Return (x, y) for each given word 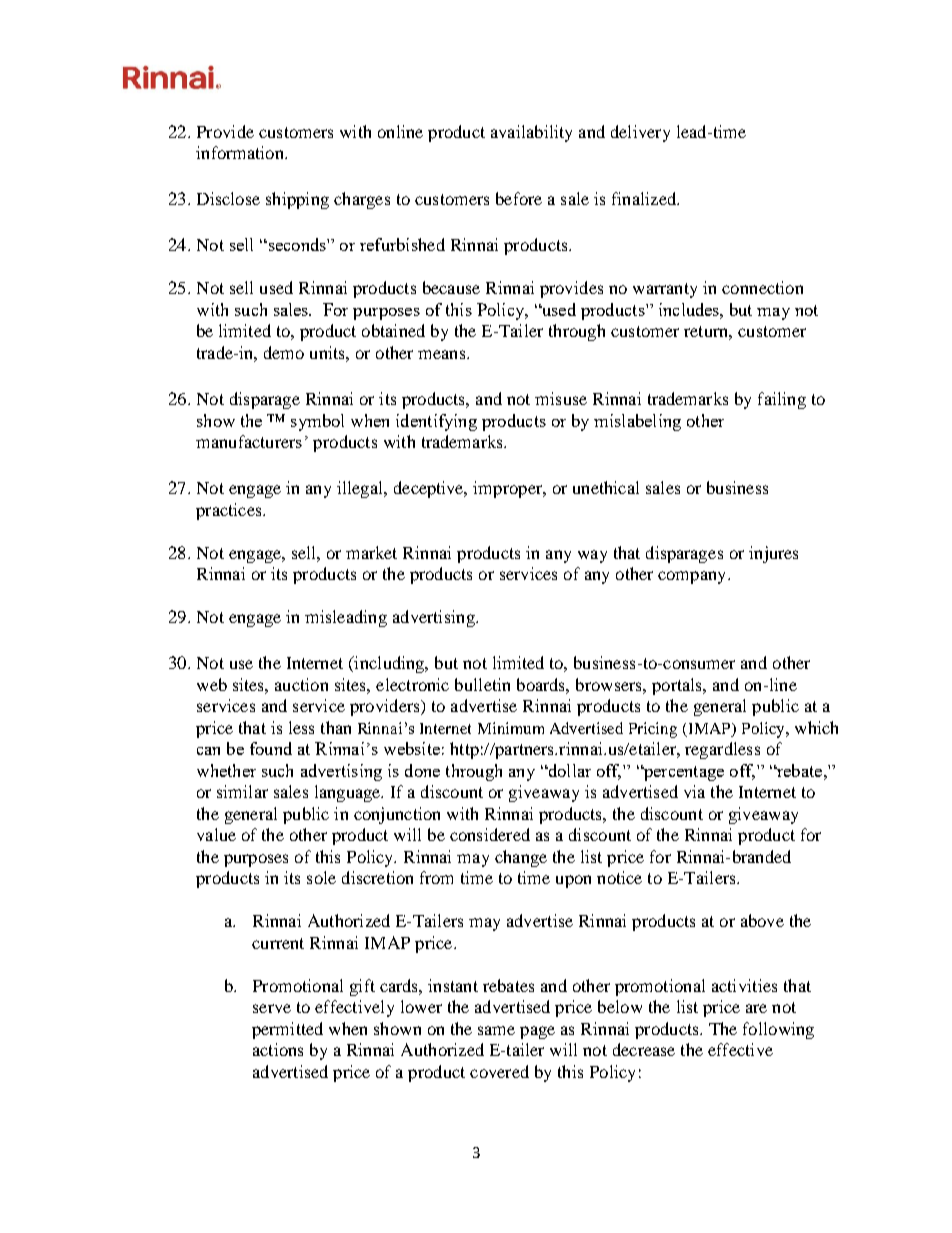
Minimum (511, 728)
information (241, 152)
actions (278, 1049)
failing (782, 400)
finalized (645, 198)
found (271, 748)
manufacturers (249, 441)
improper (509, 489)
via (694, 791)
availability (531, 133)
